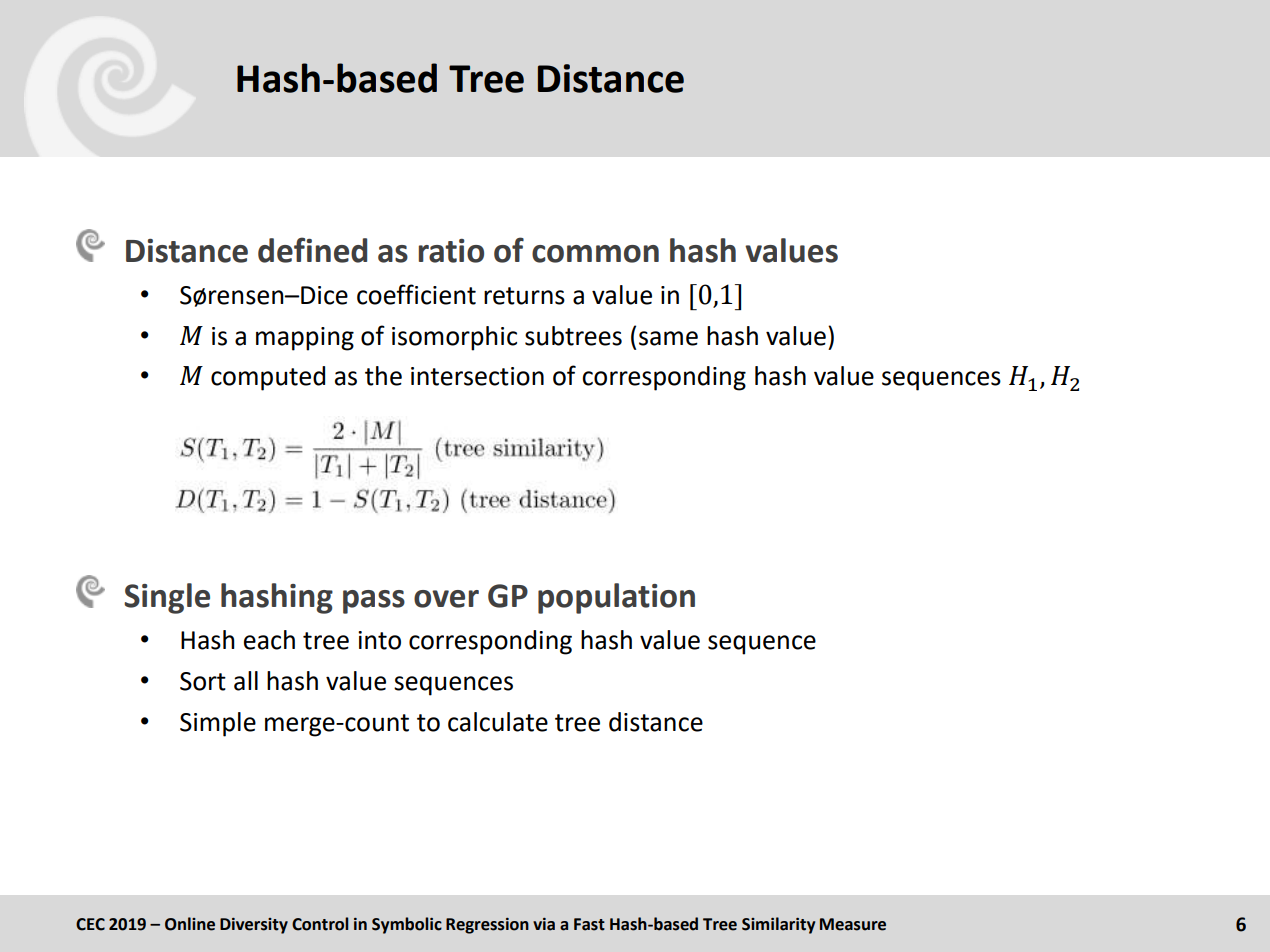 This screenshot has width=1270, height=952. I want to click on Sort, so click(203, 681).
